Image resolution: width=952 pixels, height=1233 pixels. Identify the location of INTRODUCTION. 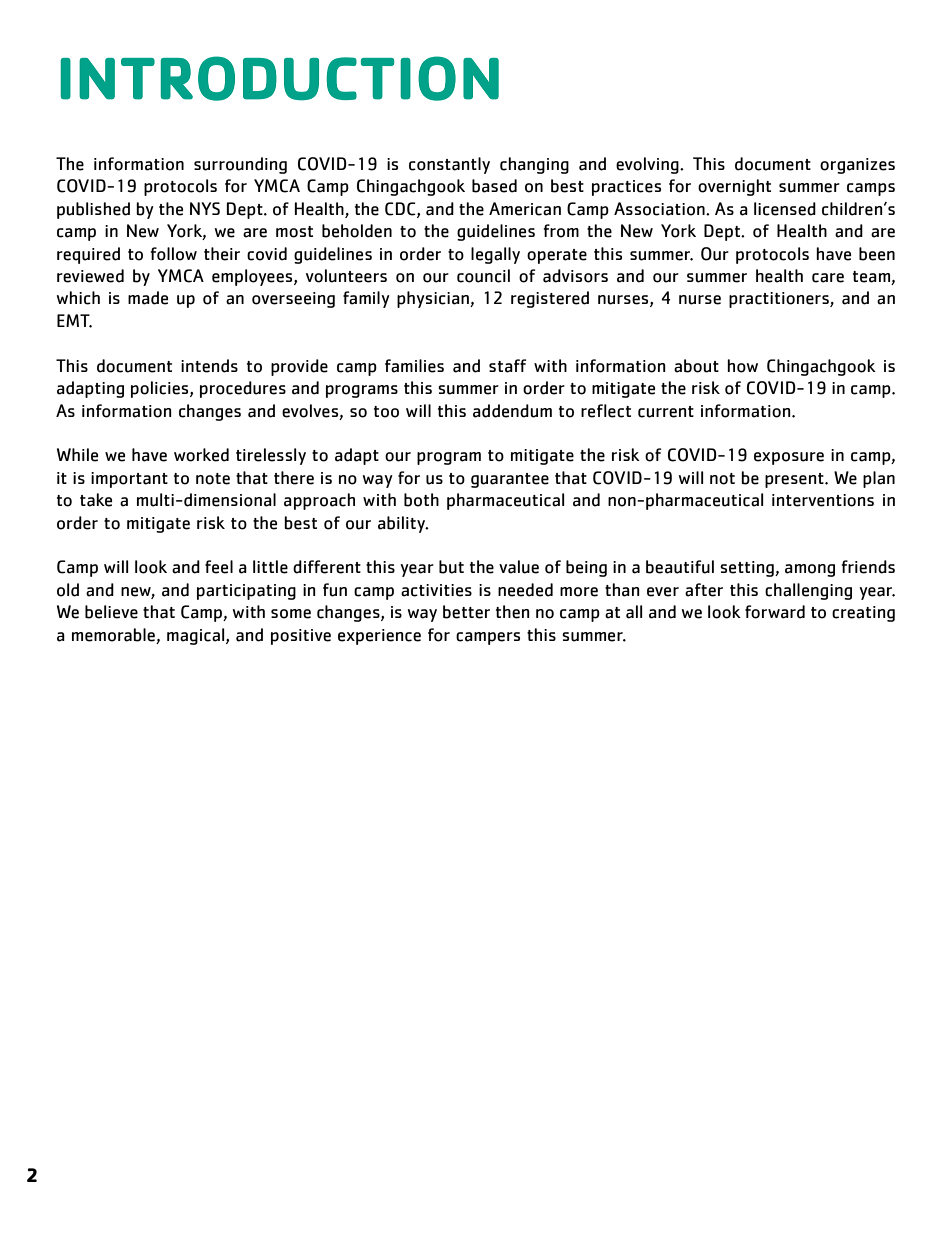
(279, 78).
